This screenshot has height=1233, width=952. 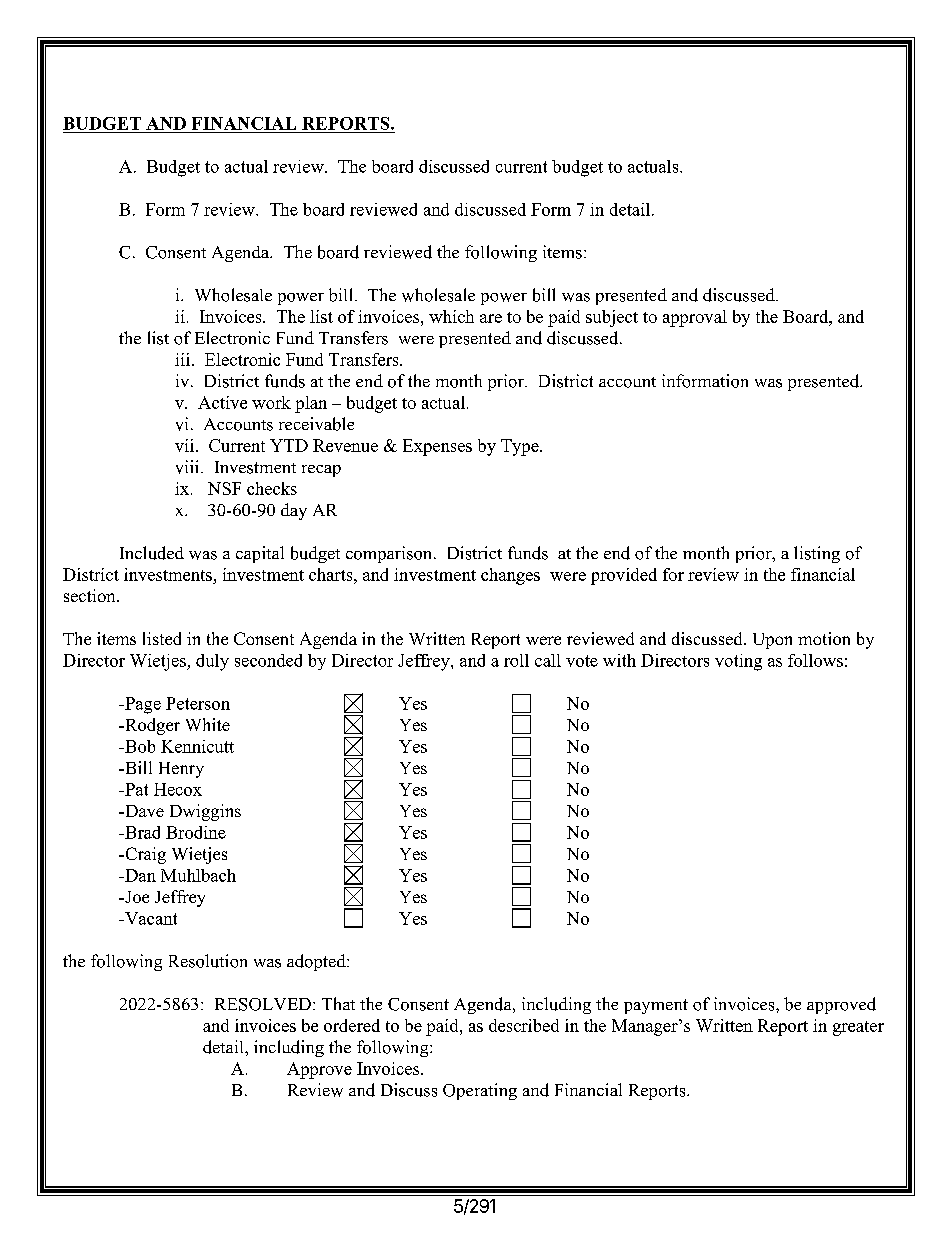 What do you see at coordinates (141, 832) in the screenshot?
I see `Brad` at bounding box center [141, 832].
